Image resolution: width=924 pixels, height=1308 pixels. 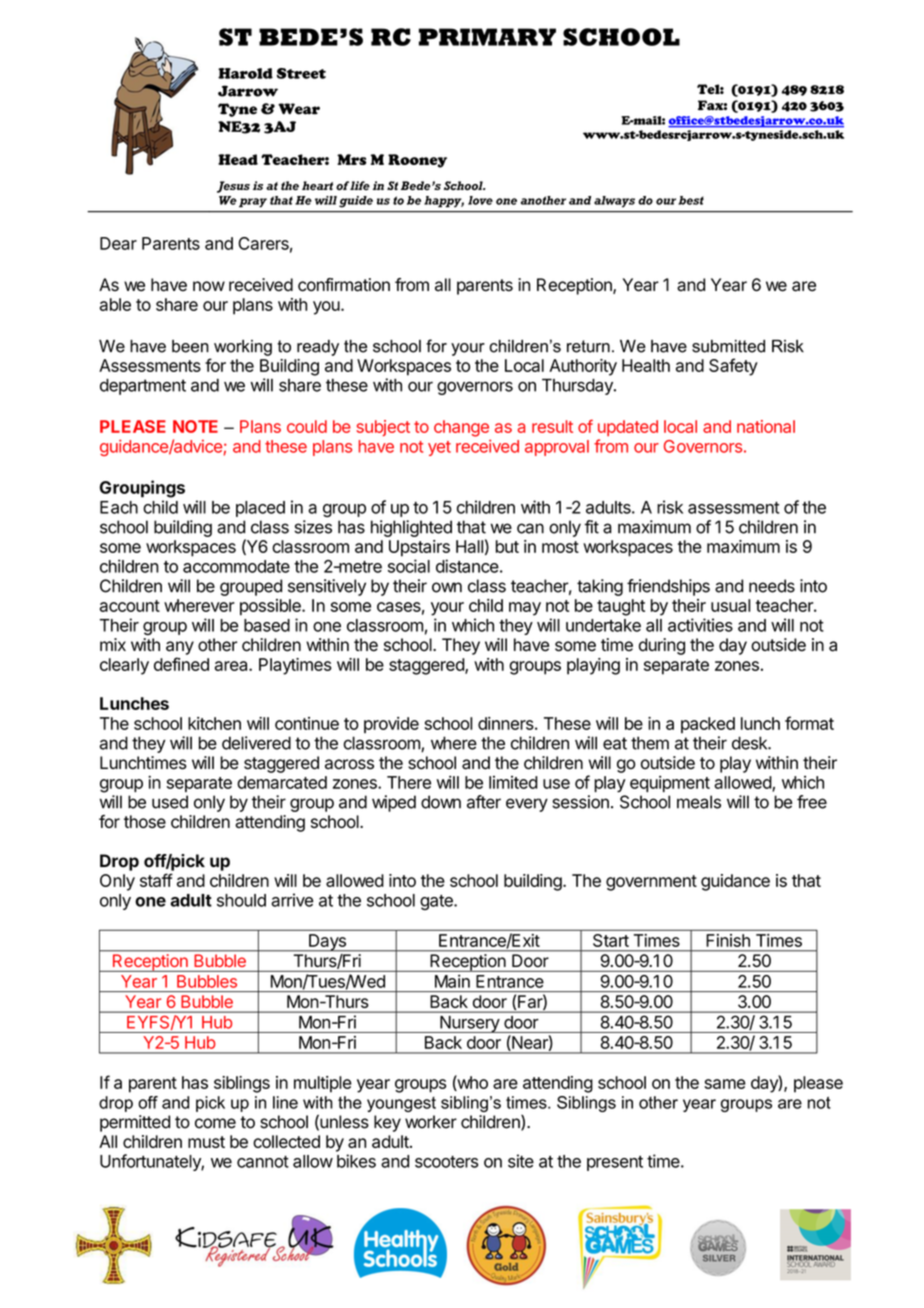 What do you see at coordinates (431, 1122) in the image?
I see `worker` at bounding box center [431, 1122].
